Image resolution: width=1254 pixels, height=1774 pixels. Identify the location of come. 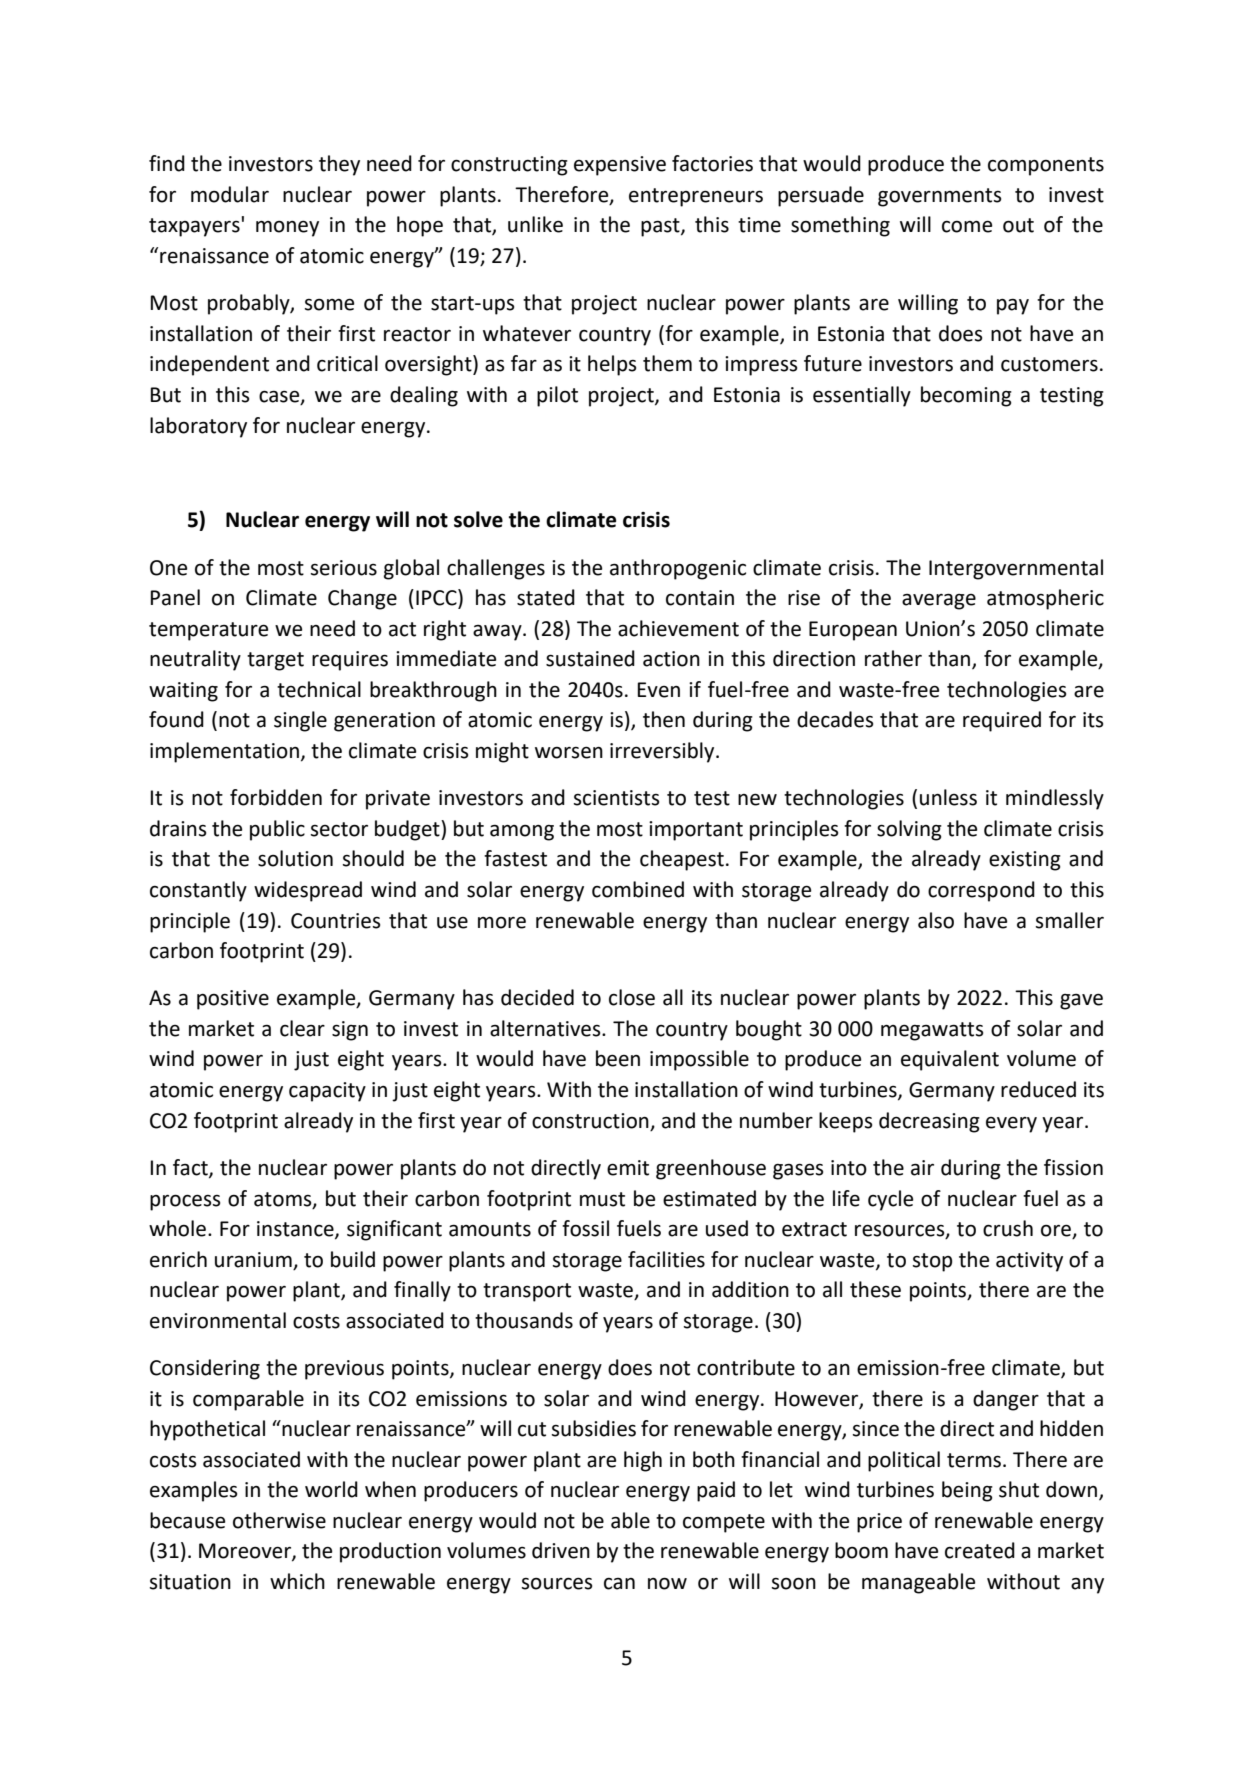
(967, 226).
